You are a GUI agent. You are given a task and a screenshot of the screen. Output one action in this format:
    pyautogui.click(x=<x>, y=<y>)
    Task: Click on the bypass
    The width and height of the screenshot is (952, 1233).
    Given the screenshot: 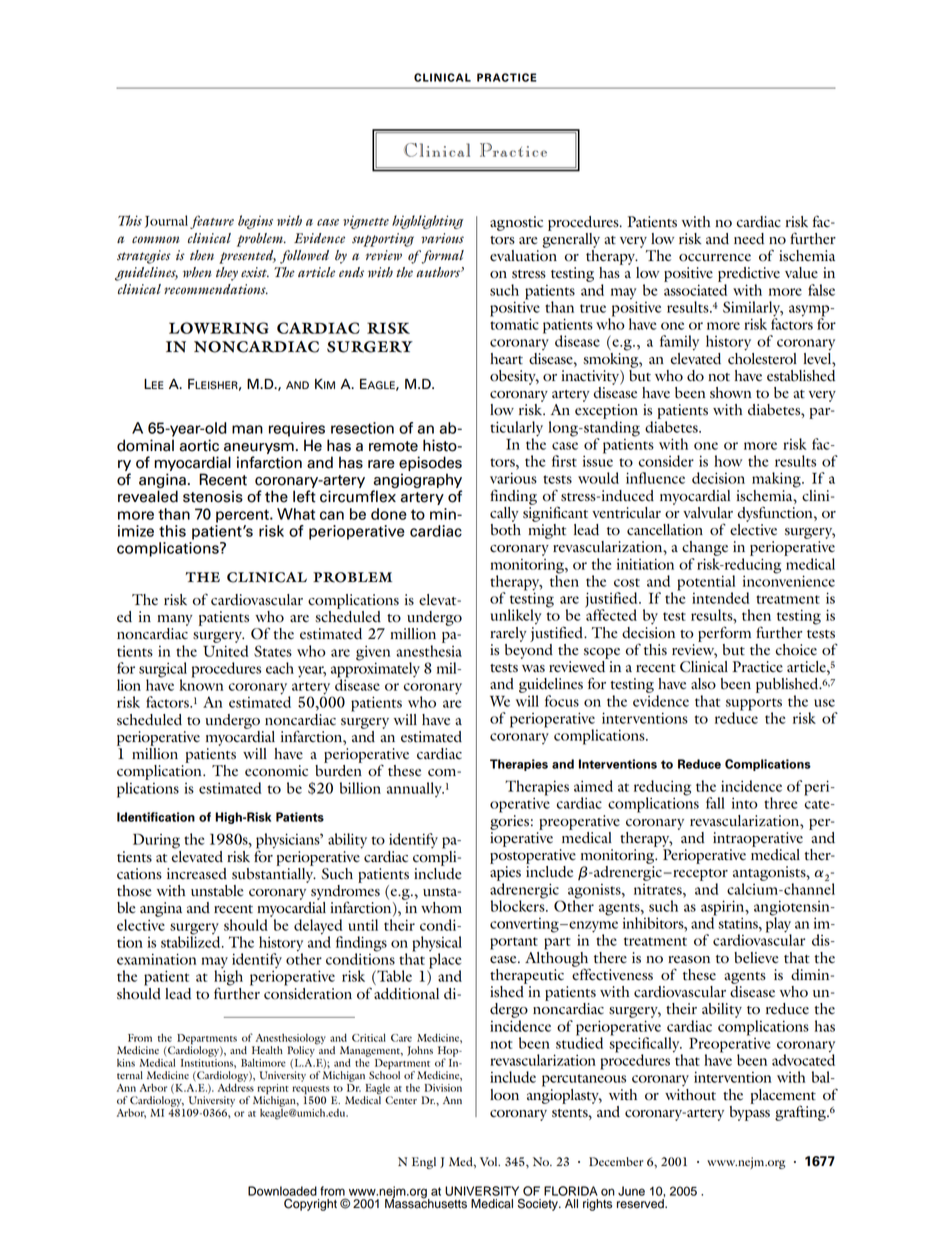 What is the action you would take?
    pyautogui.click(x=750, y=1112)
